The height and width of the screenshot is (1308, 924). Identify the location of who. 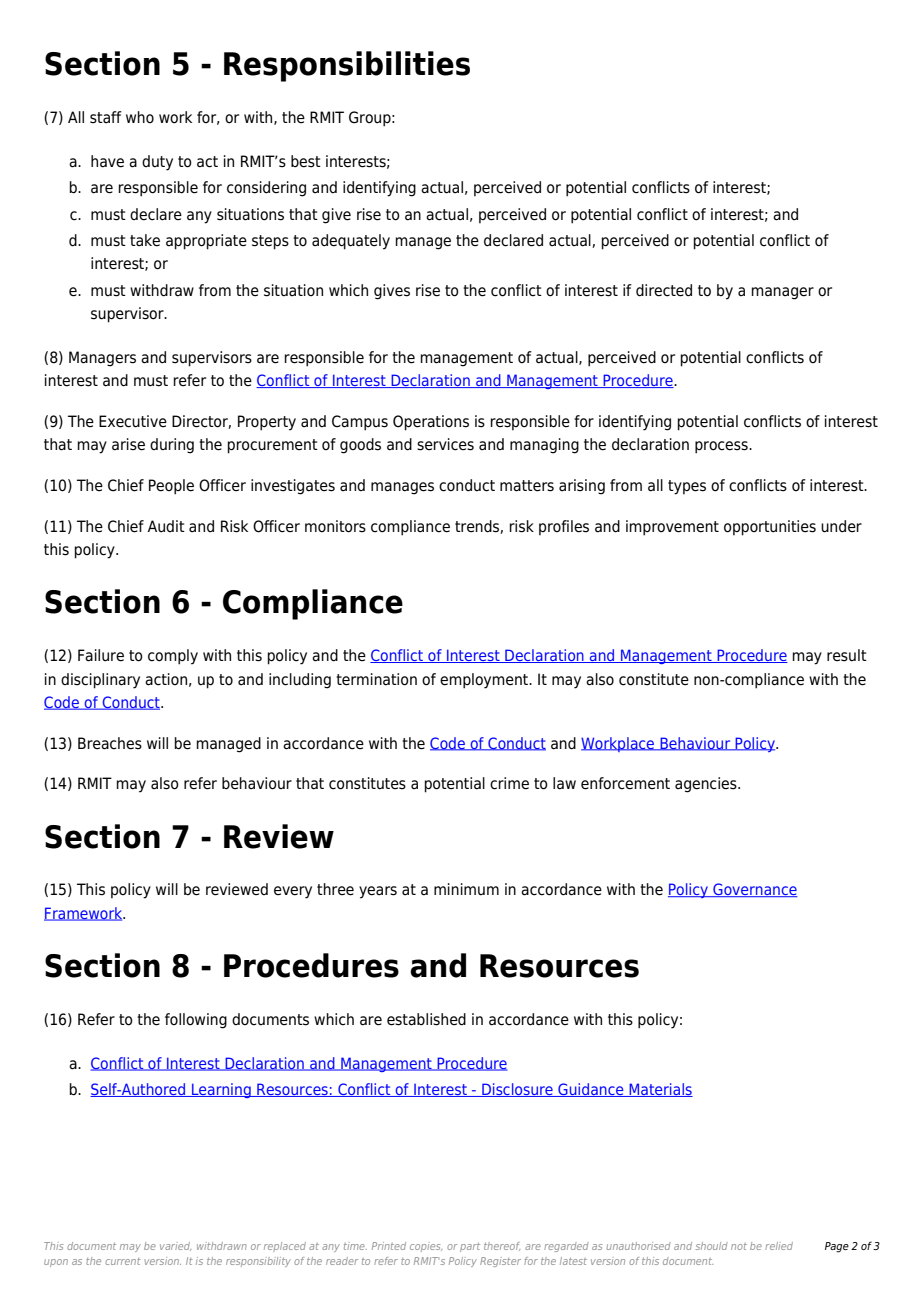
(140, 117).
